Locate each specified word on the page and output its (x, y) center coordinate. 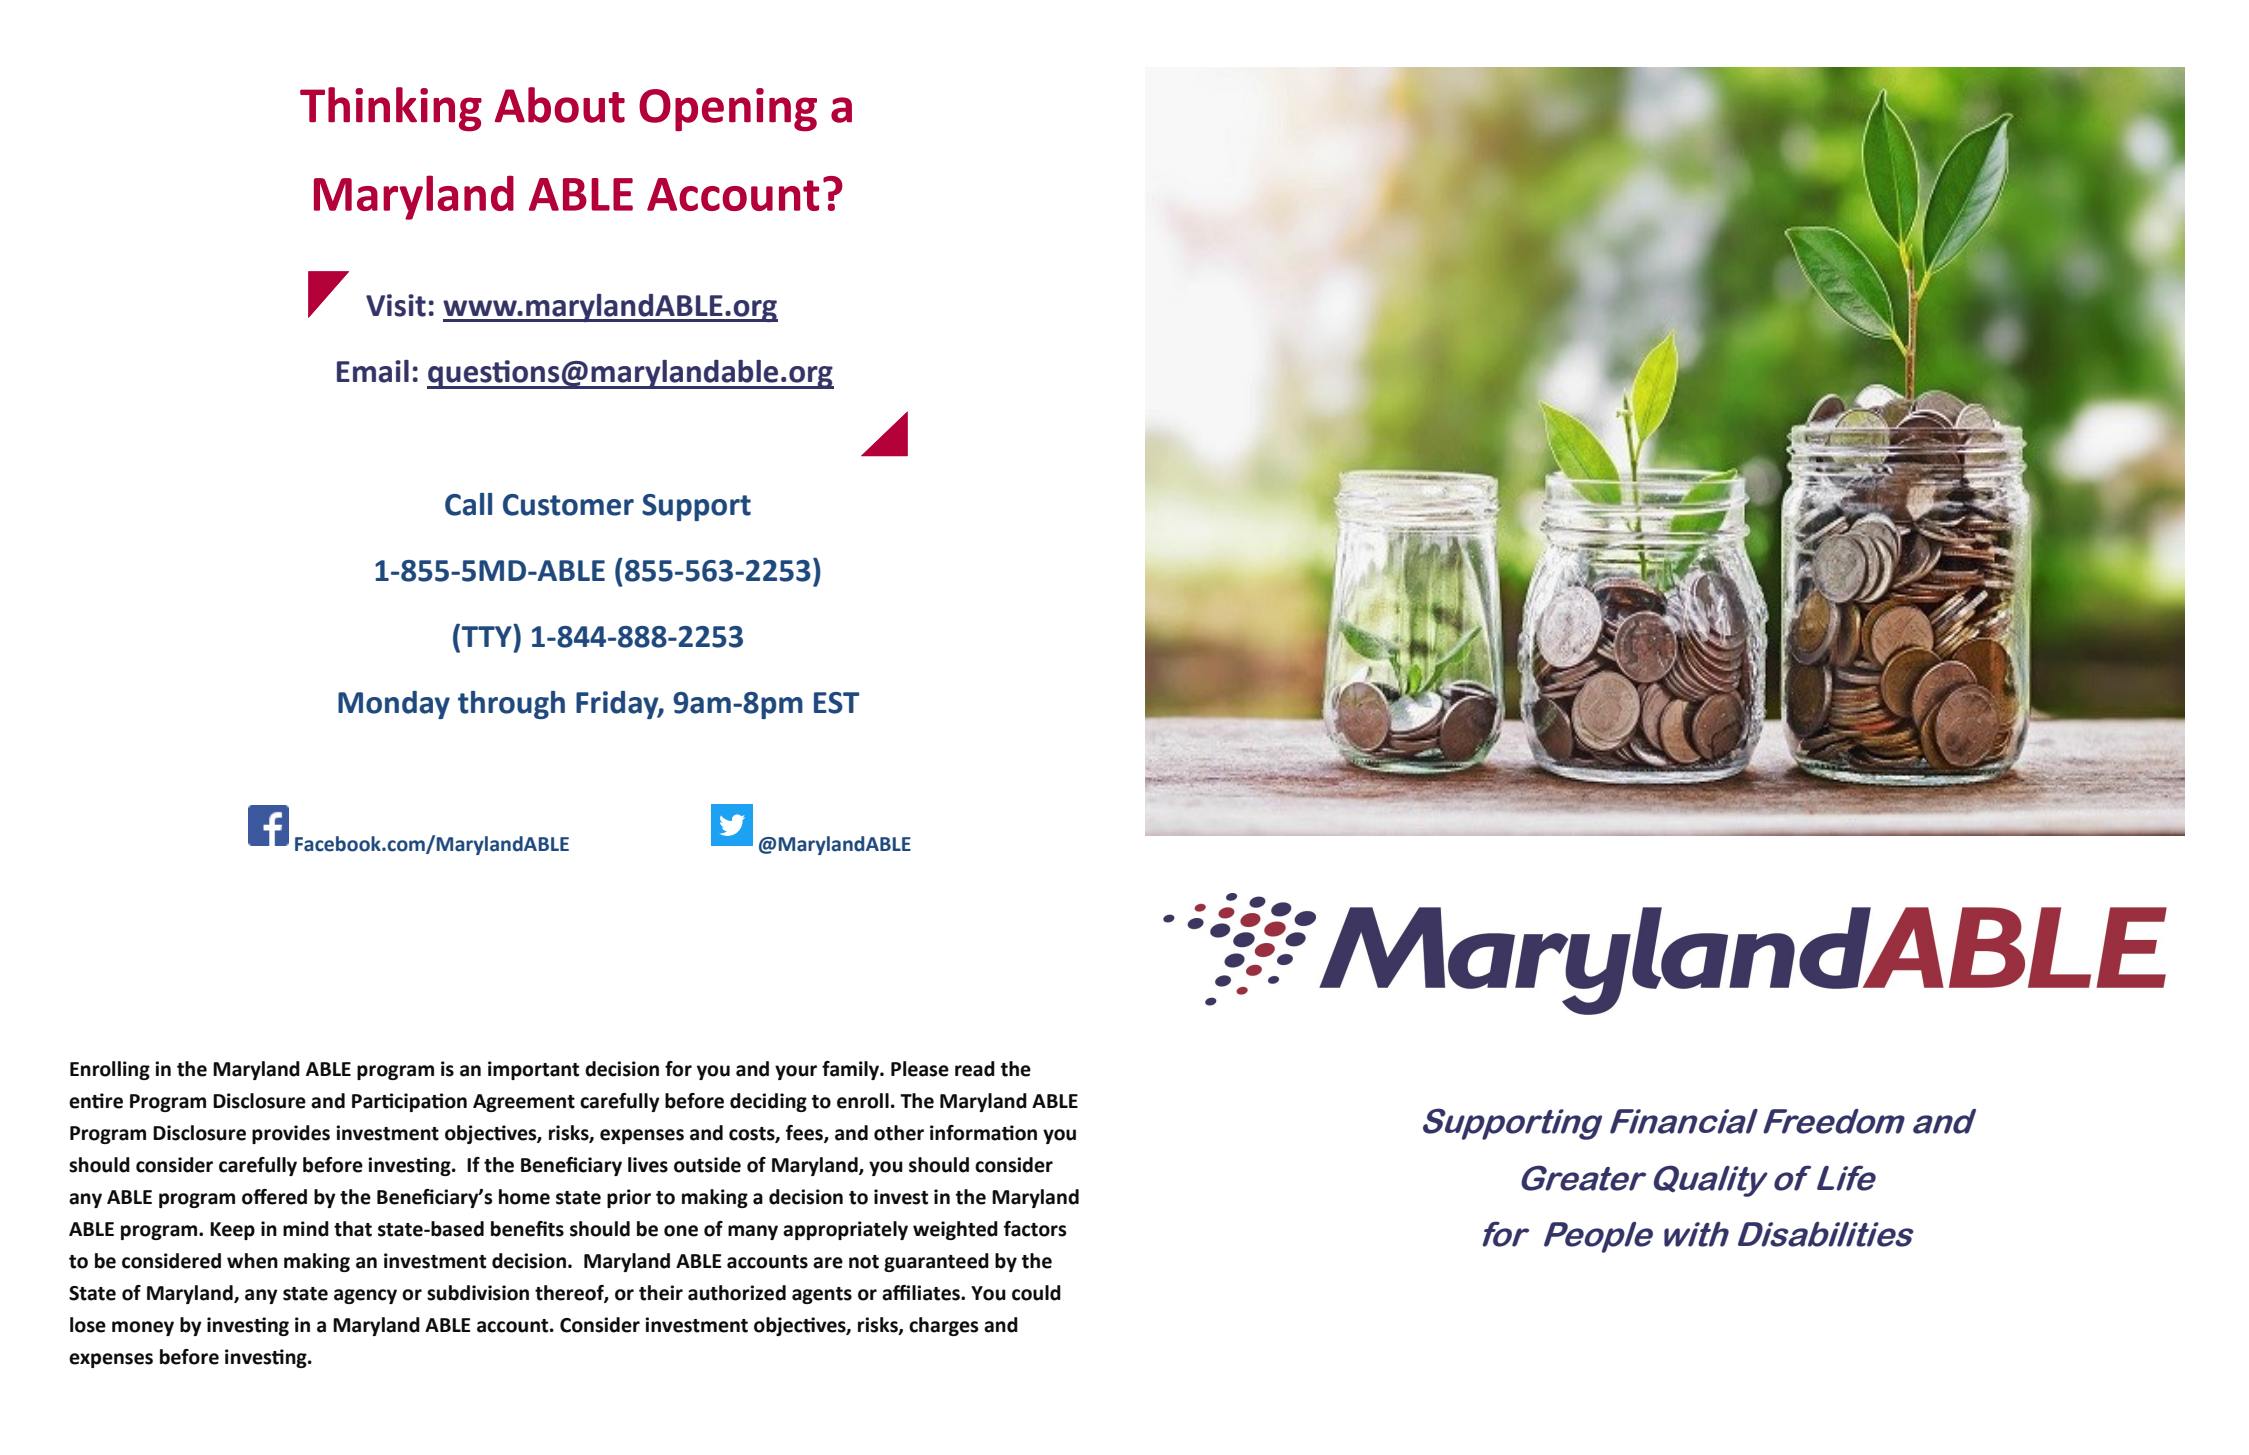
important (533, 1070)
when (252, 1261)
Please (920, 1069)
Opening (728, 110)
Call (468, 504)
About (560, 105)
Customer (568, 505)
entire (96, 1101)
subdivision (478, 1293)
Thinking (391, 109)
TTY (486, 635)
